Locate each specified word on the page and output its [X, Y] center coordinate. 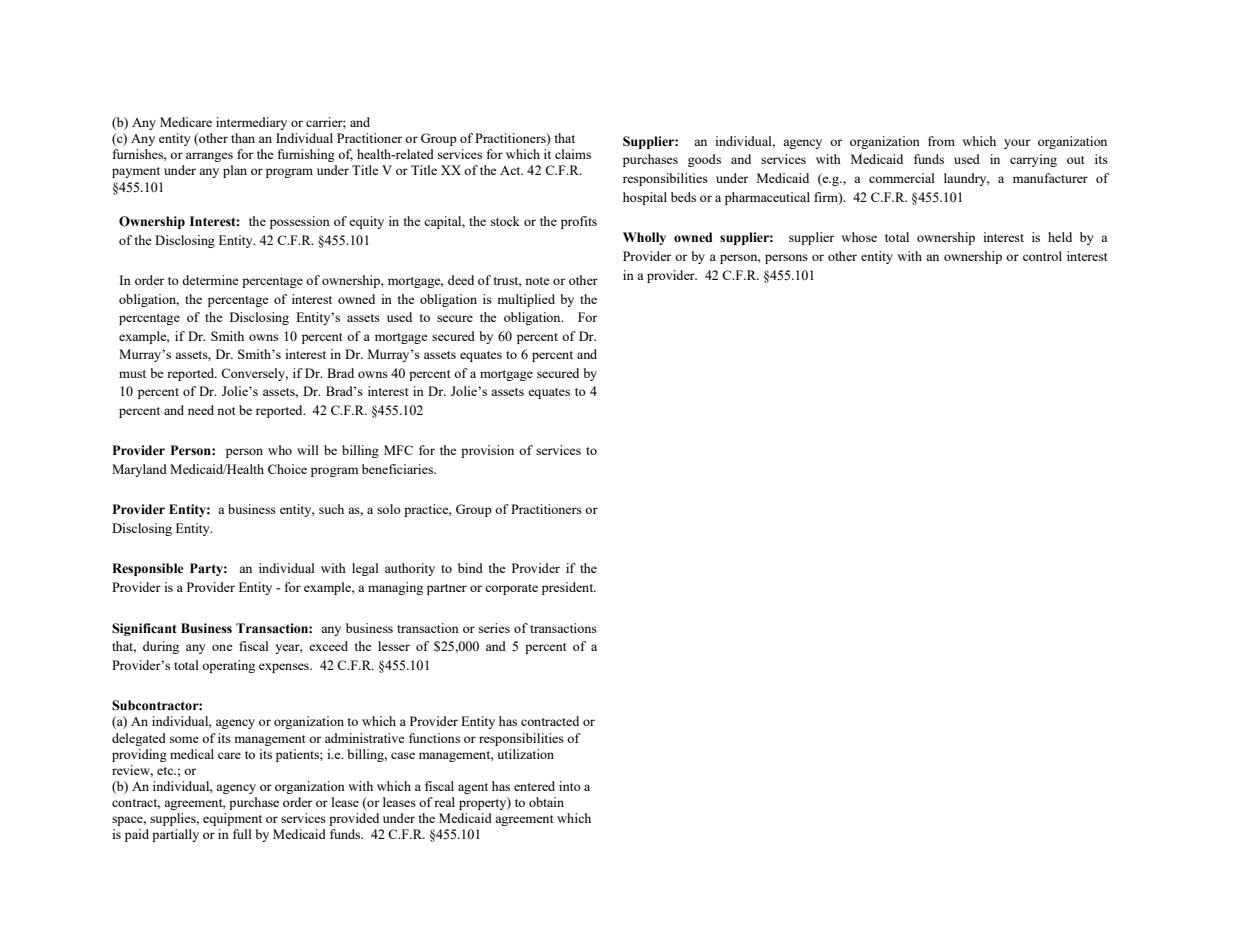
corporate [511, 589]
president [569, 588]
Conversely [254, 374]
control [1042, 256]
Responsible [148, 569]
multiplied [526, 300]
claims [573, 154]
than [243, 138]
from [941, 141]
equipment [232, 819]
